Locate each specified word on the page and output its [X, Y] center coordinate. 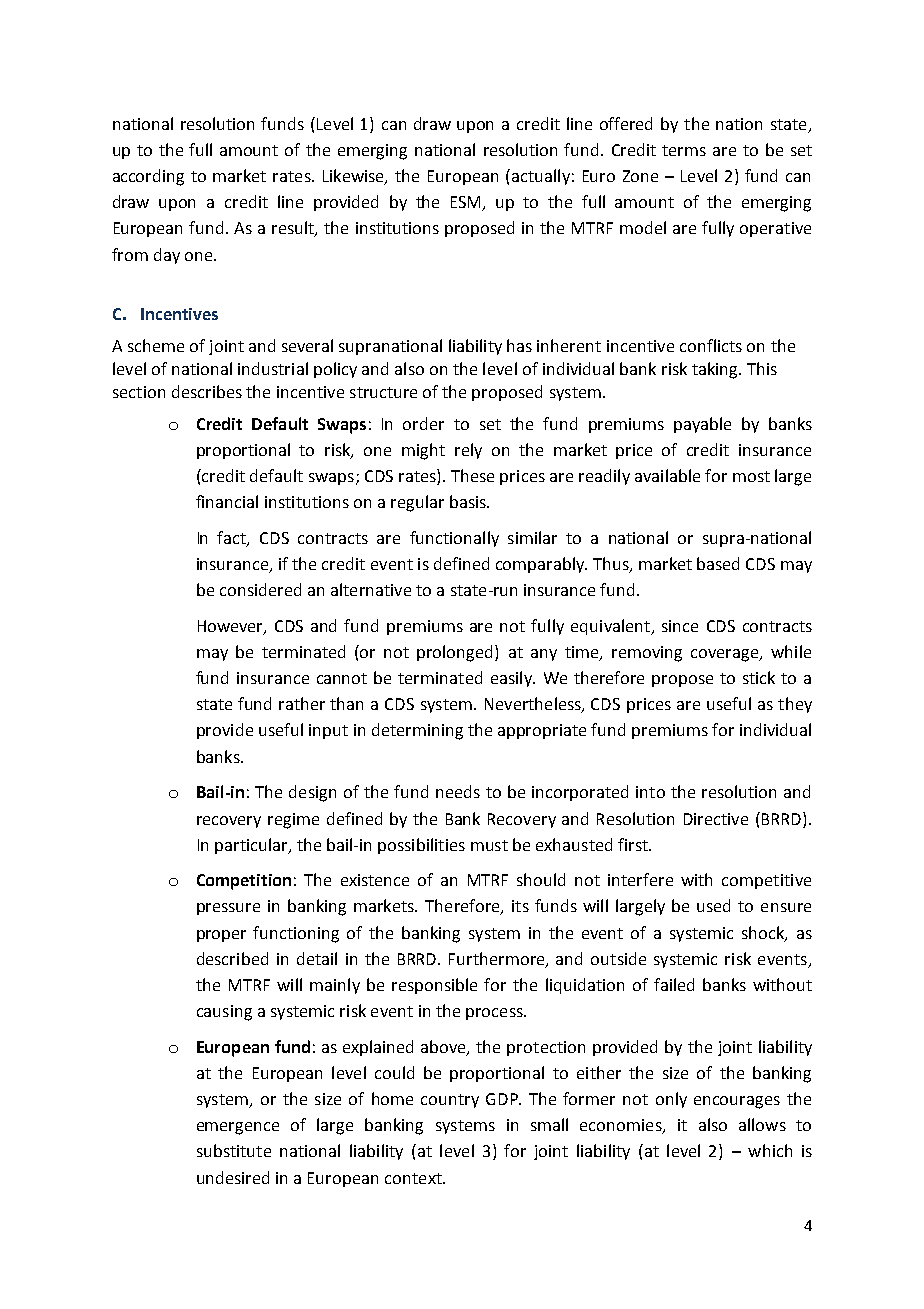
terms [684, 150]
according [148, 177]
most [751, 476]
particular [252, 846]
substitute [234, 1150]
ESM [467, 203]
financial [227, 501]
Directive [716, 819]
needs [458, 791]
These [472, 475]
